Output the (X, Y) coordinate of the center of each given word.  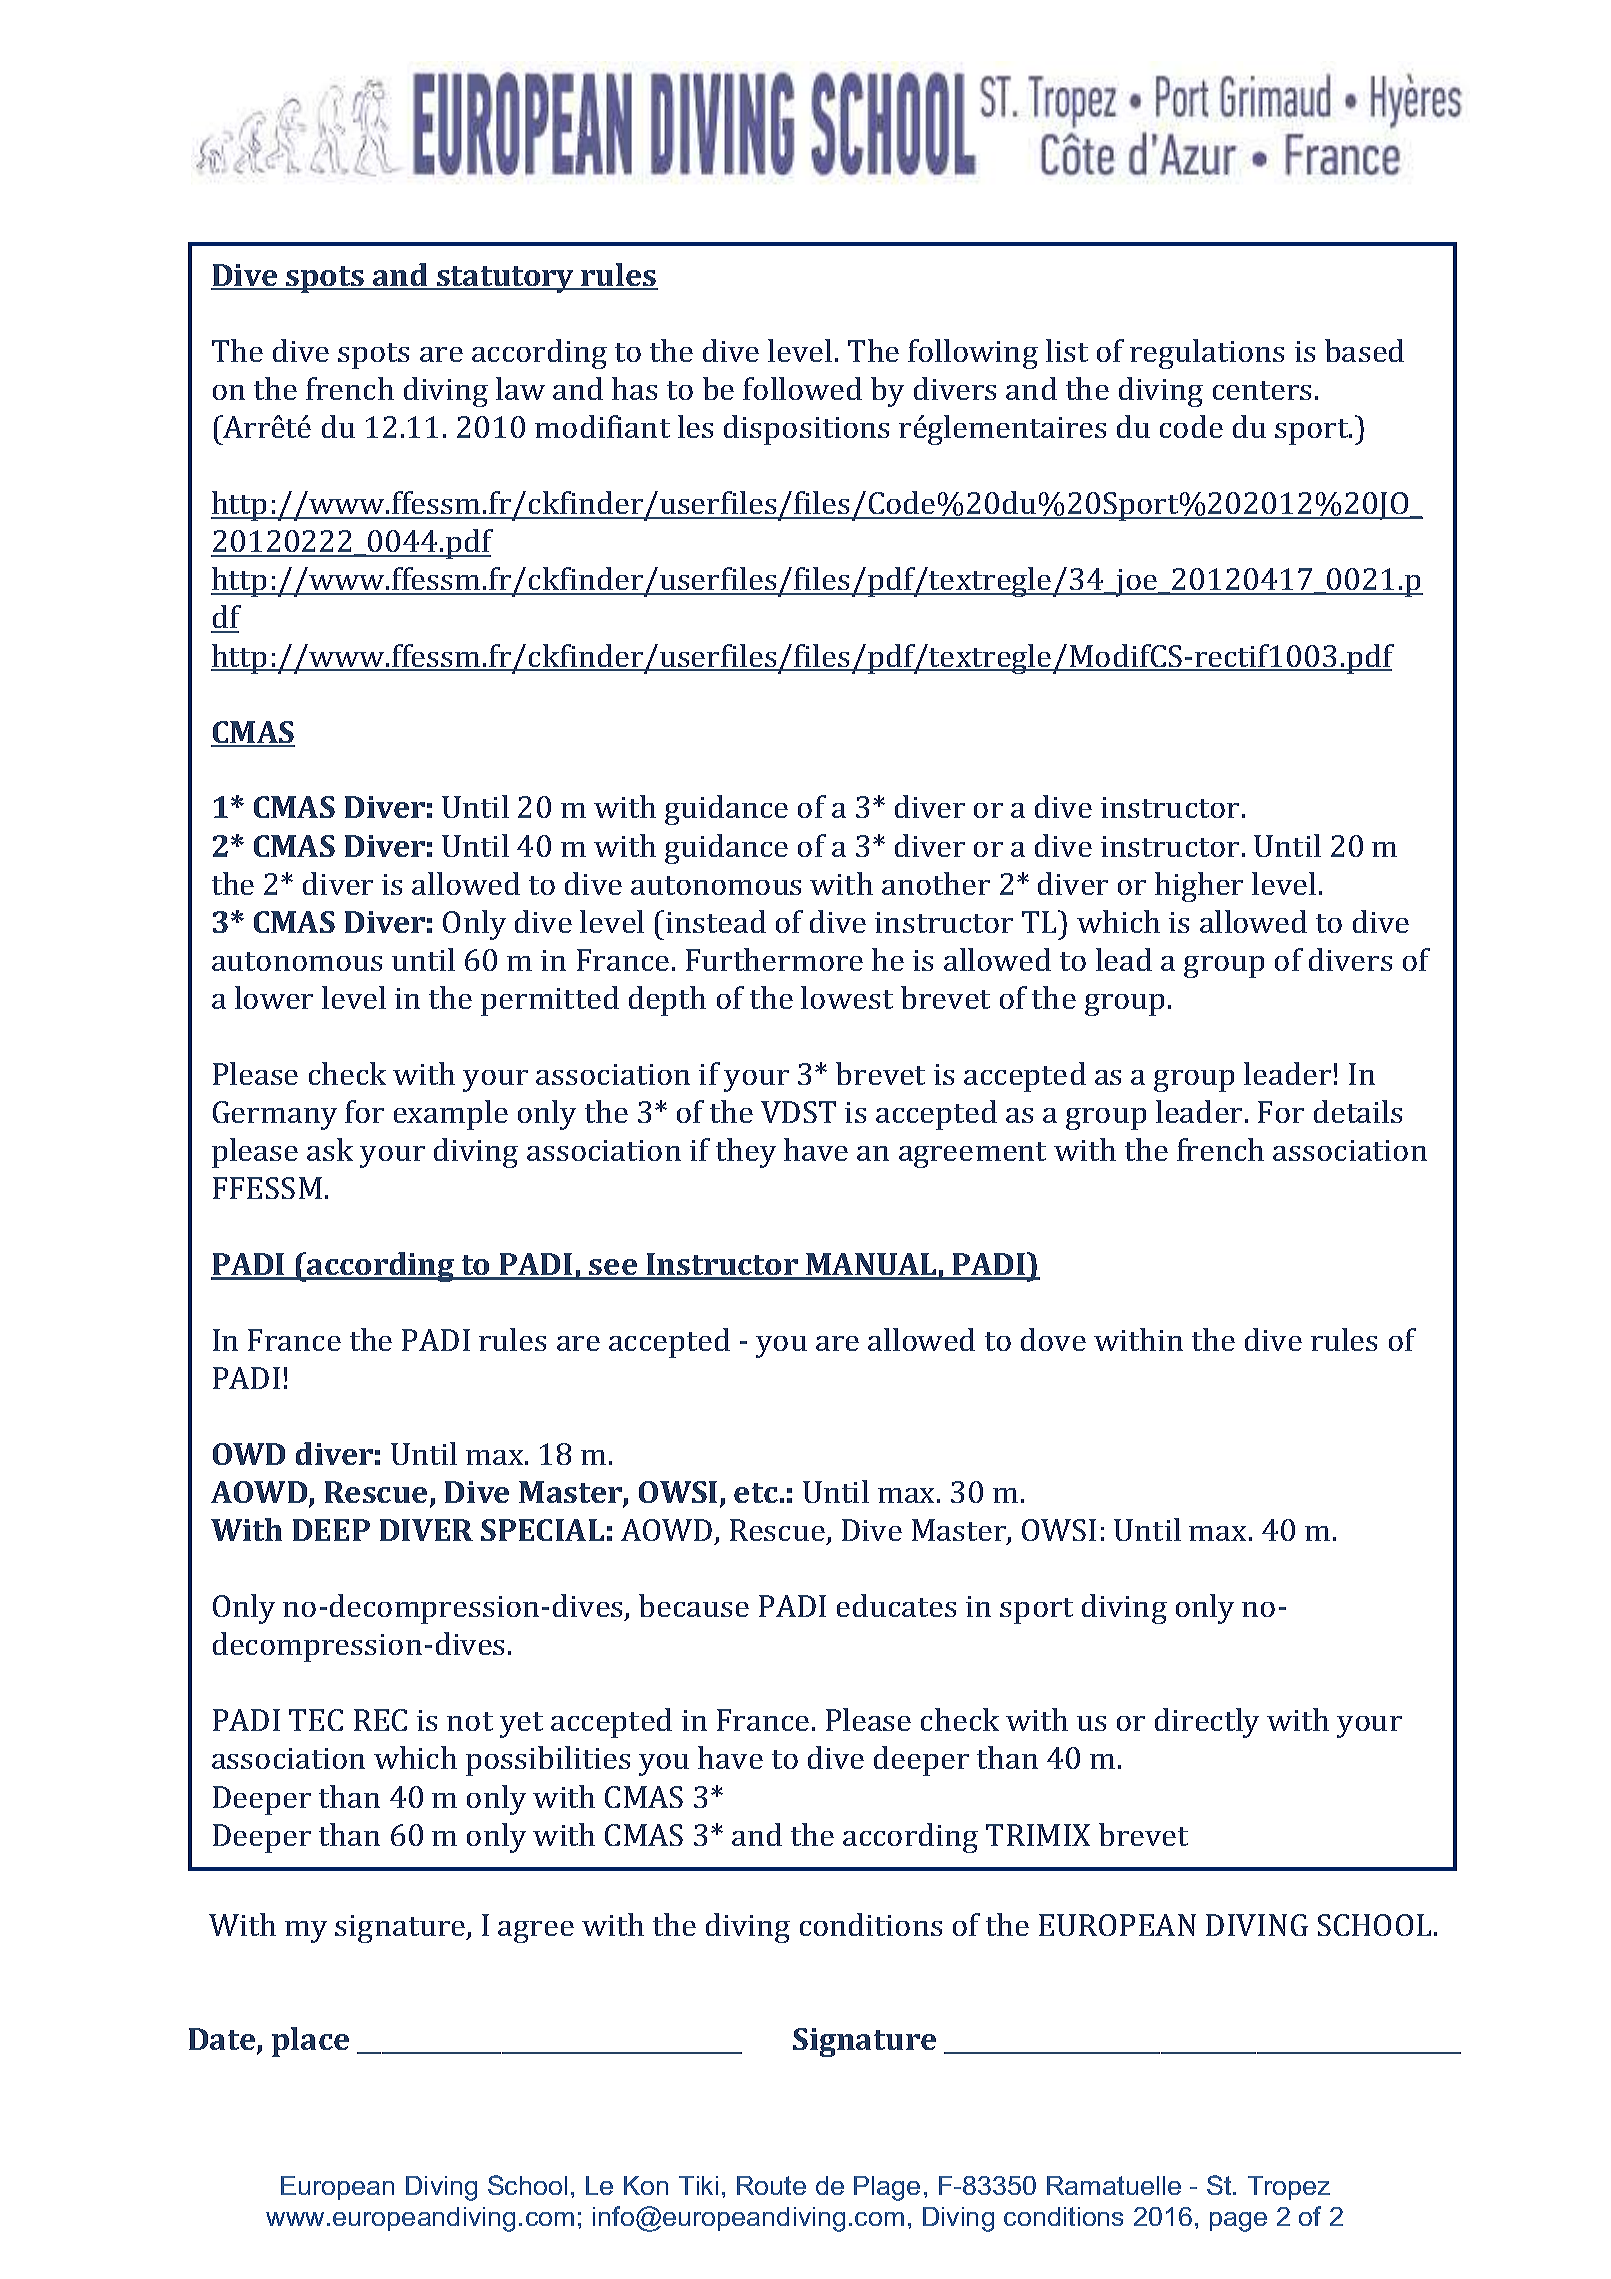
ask (330, 1149)
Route (771, 2185)
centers (1262, 390)
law (520, 388)
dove (1053, 1339)
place (310, 2042)
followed (802, 388)
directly (1207, 1723)
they (746, 1153)
